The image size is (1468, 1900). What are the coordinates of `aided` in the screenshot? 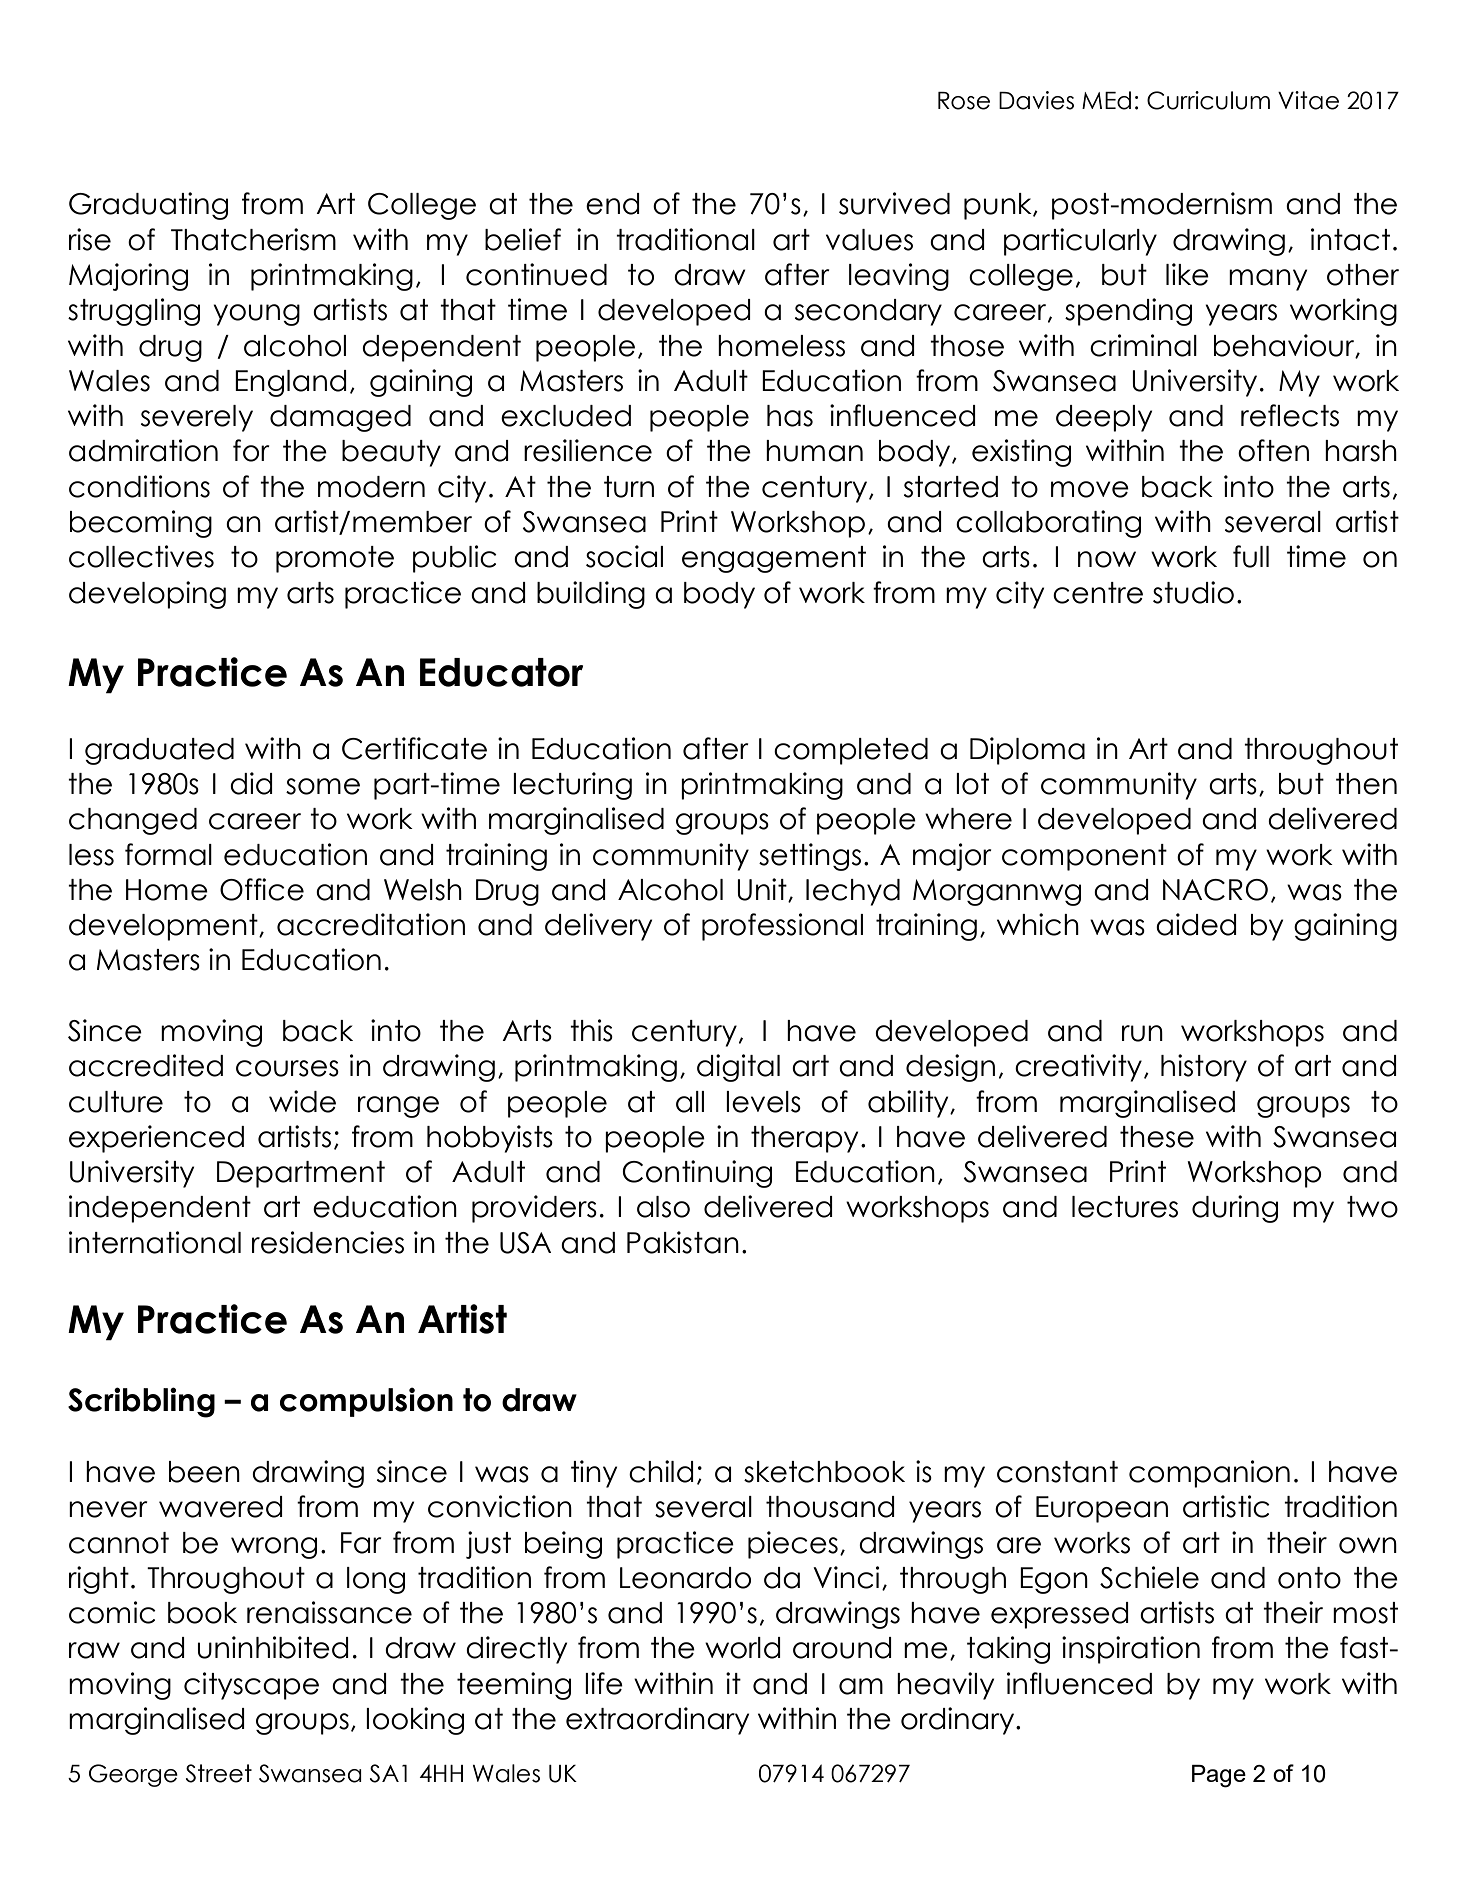 It's located at (1196, 924).
